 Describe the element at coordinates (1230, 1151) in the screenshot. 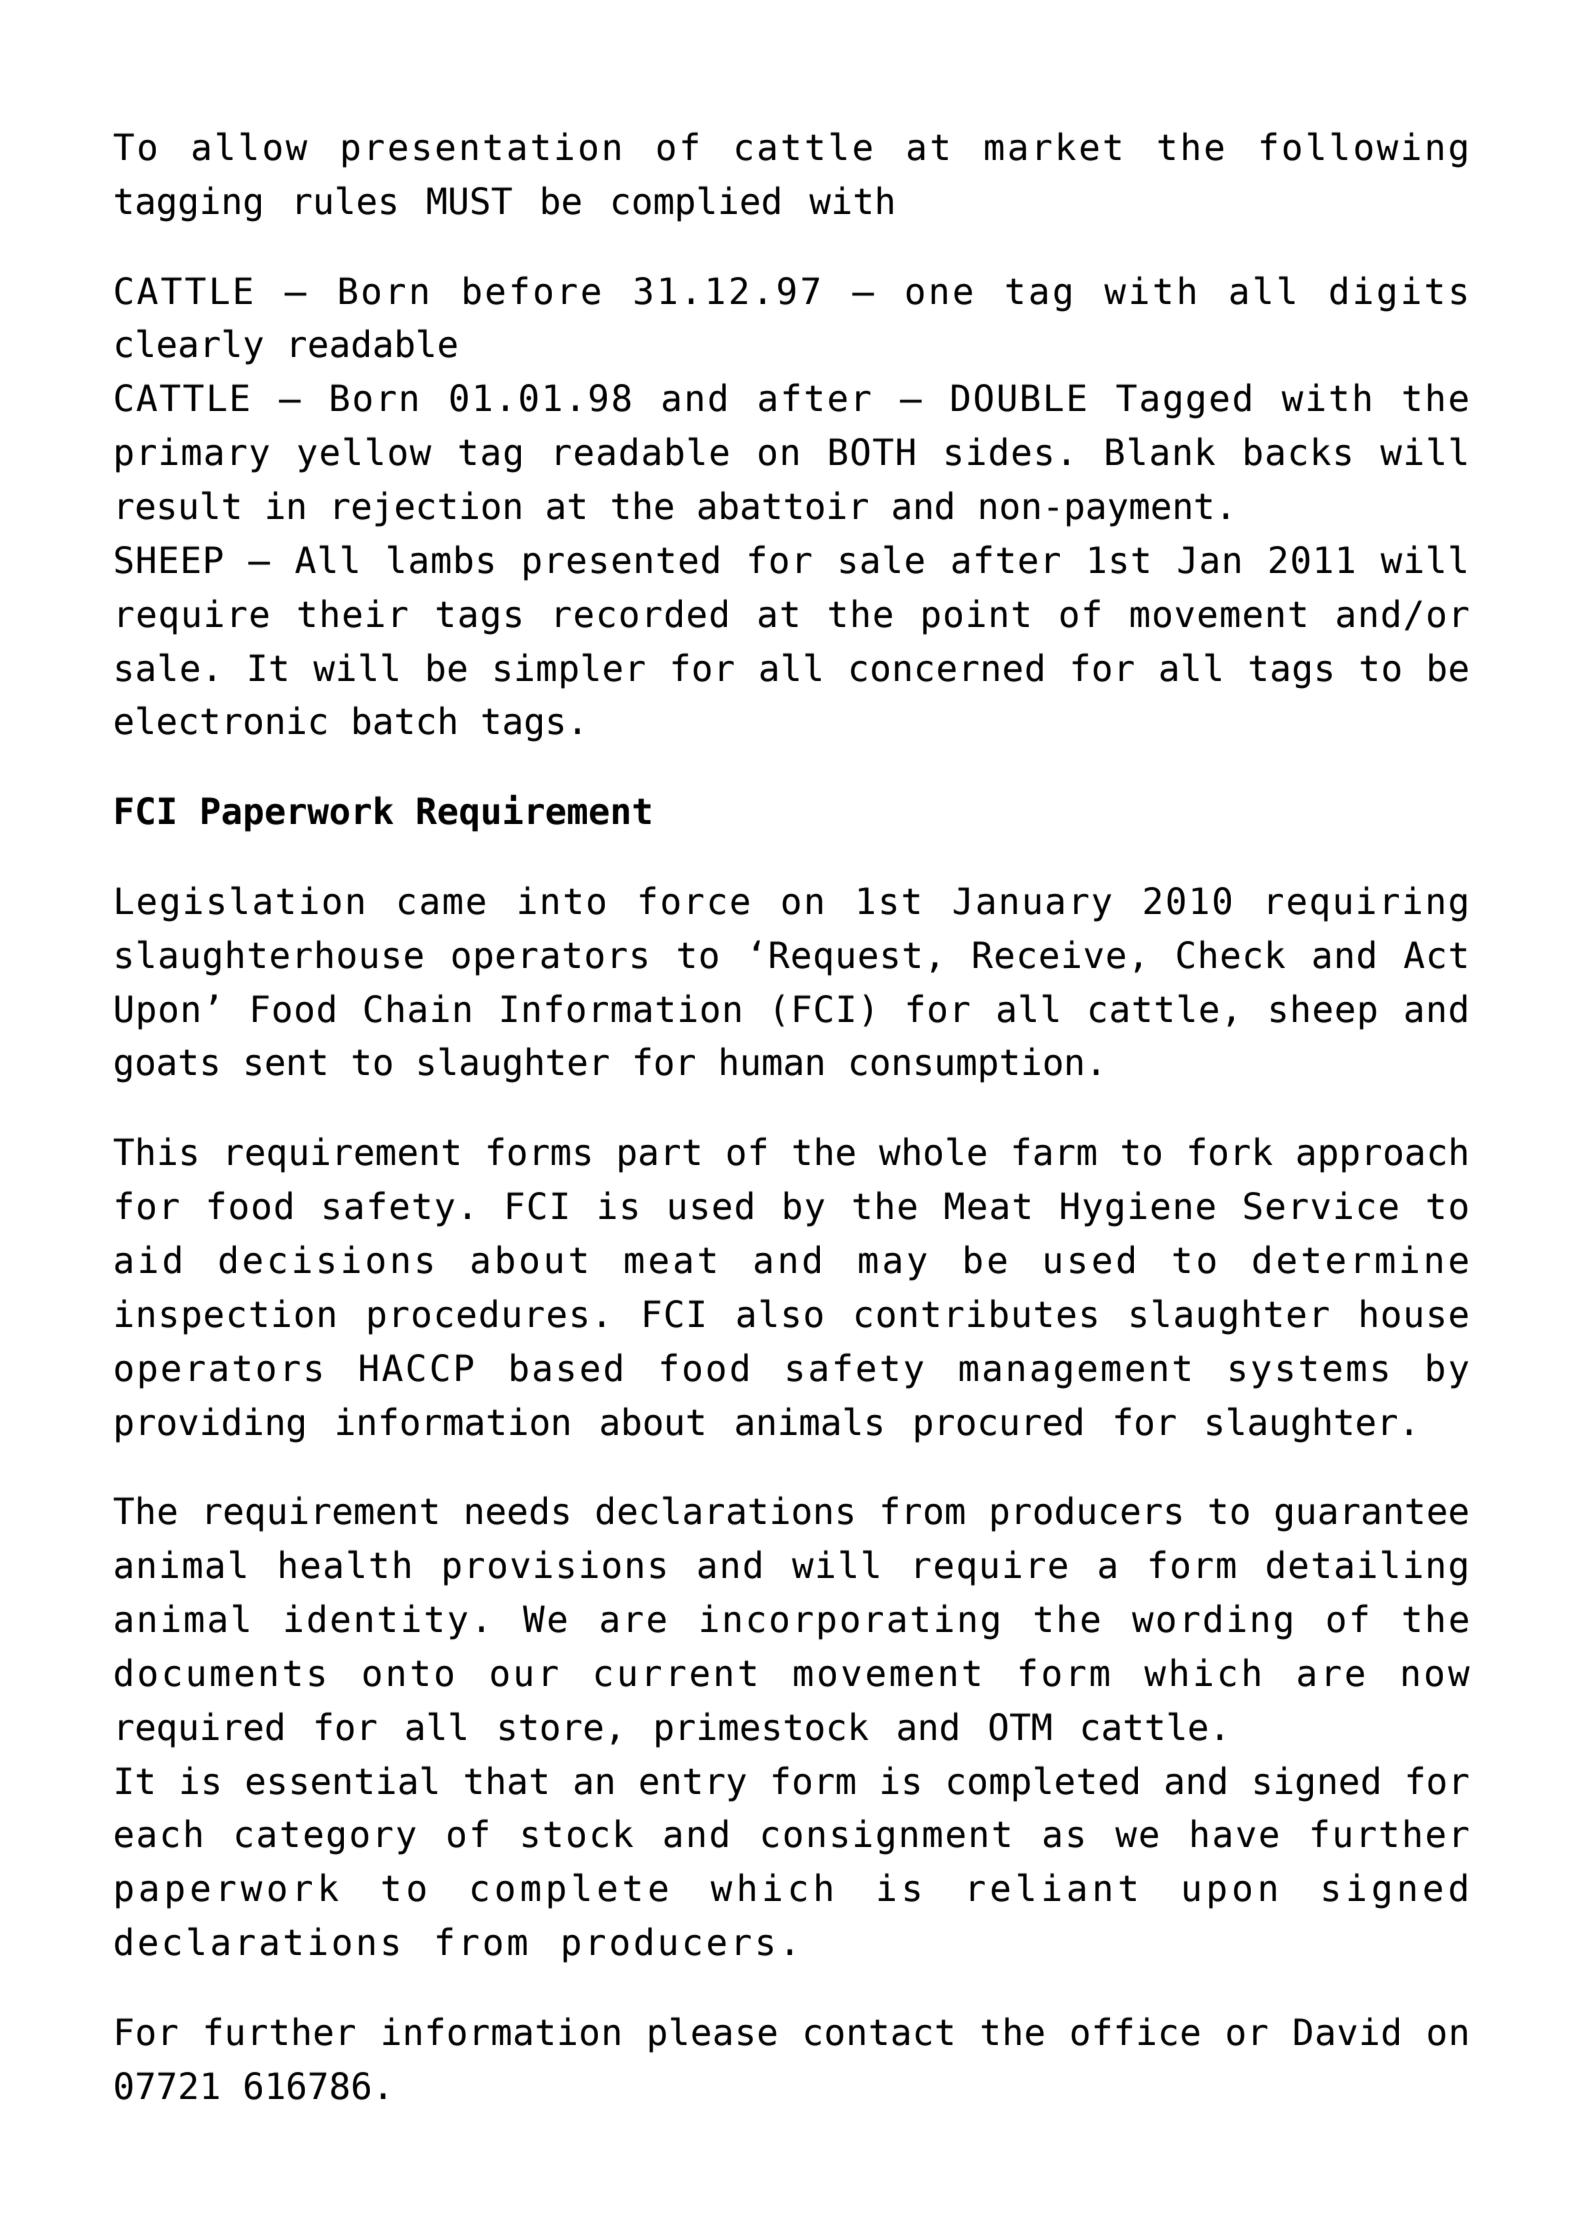

I see `fork` at that location.
